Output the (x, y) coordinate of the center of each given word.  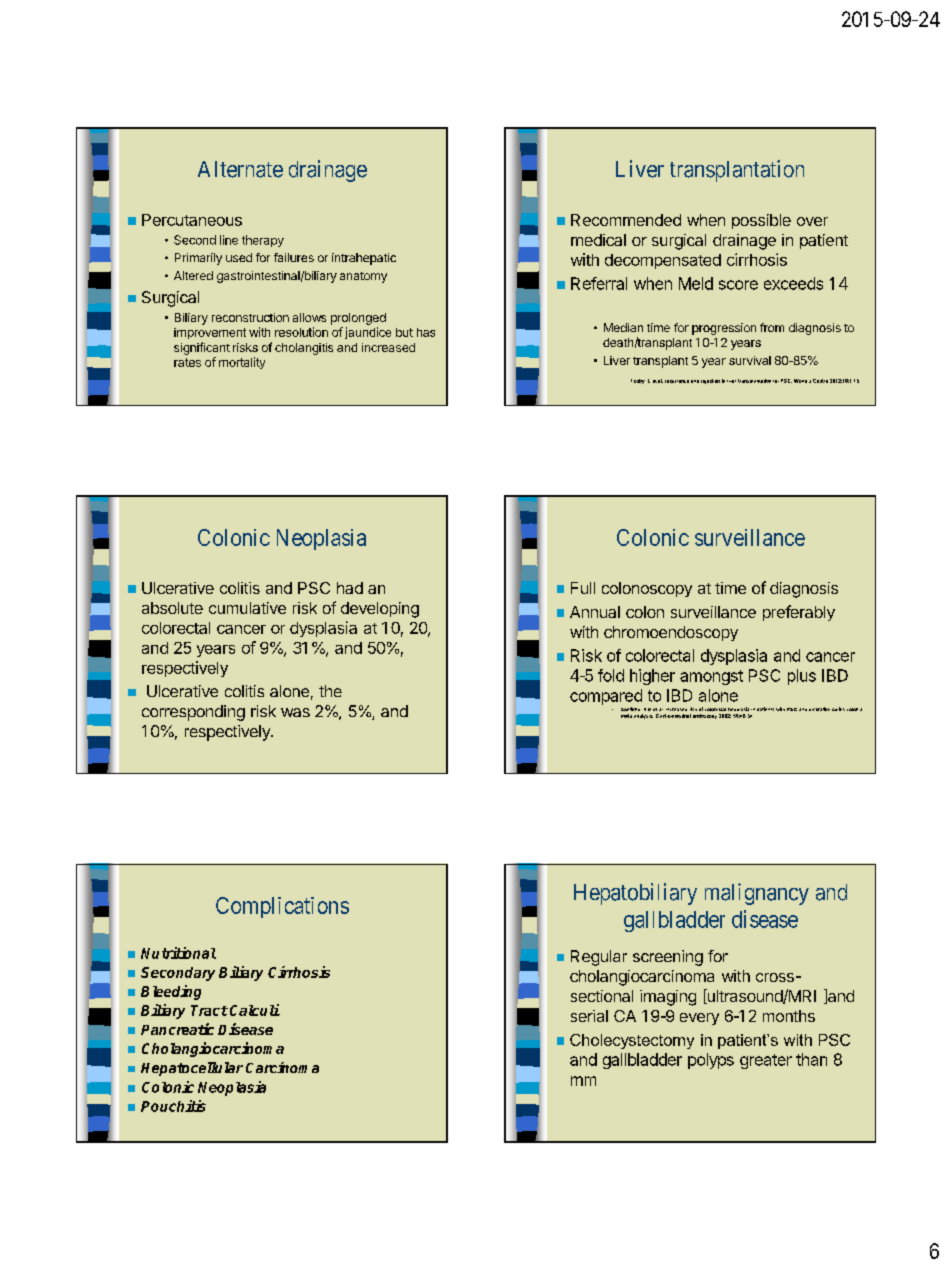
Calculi (255, 1010)
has (426, 332)
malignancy (757, 894)
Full (583, 588)
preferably (799, 613)
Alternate (240, 169)
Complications (282, 907)
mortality (242, 363)
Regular (599, 958)
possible (761, 221)
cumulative (247, 608)
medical (598, 240)
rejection (710, 381)
